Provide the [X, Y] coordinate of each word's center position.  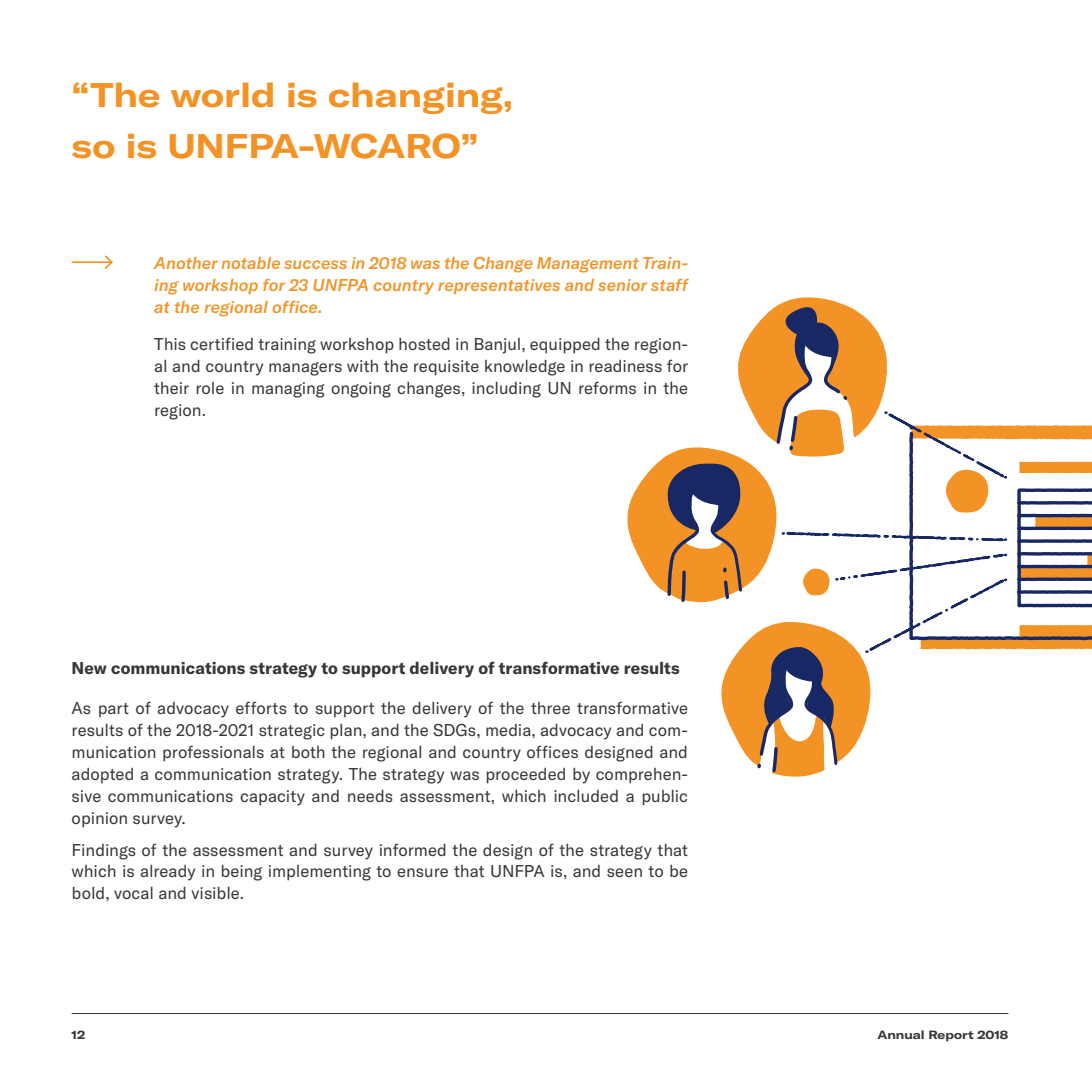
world [222, 95]
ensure [422, 872]
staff [670, 285]
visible [216, 893]
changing [415, 98]
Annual [900, 1034]
